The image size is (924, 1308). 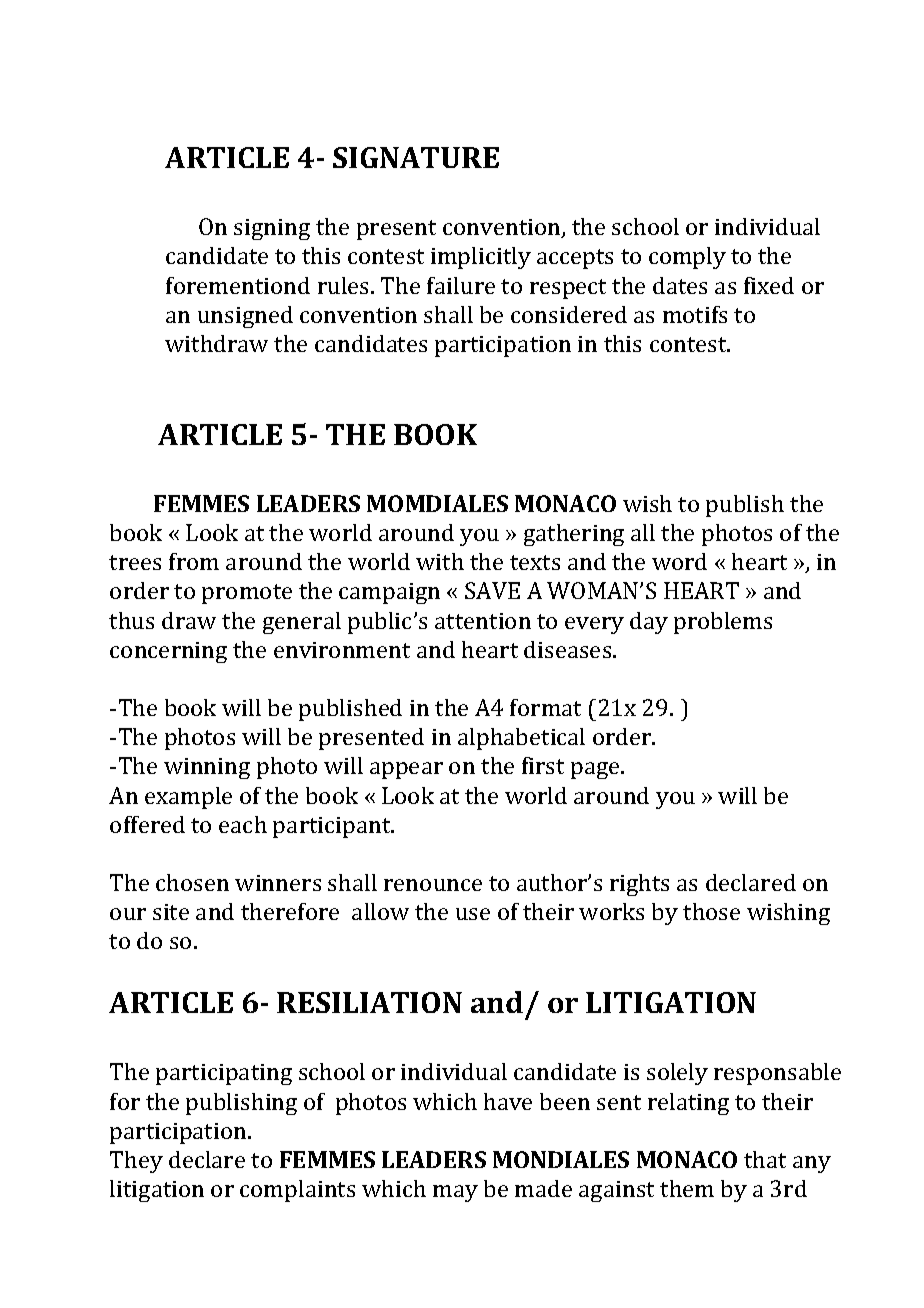 What do you see at coordinates (433, 885) in the page?
I see `renounce` at bounding box center [433, 885].
